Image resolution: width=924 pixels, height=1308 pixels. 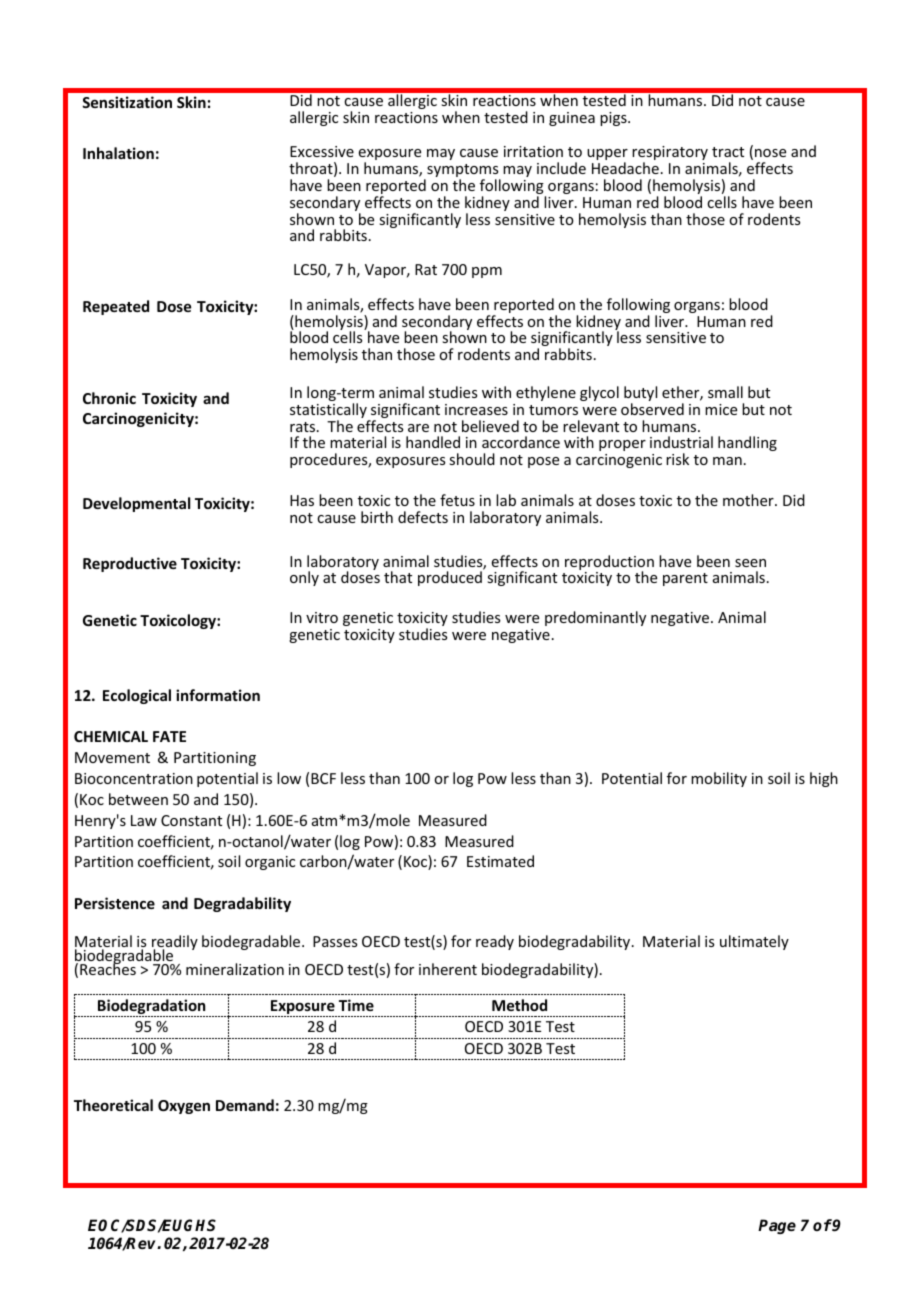 What do you see at coordinates (136, 504) in the image?
I see `Developmental` at bounding box center [136, 504].
